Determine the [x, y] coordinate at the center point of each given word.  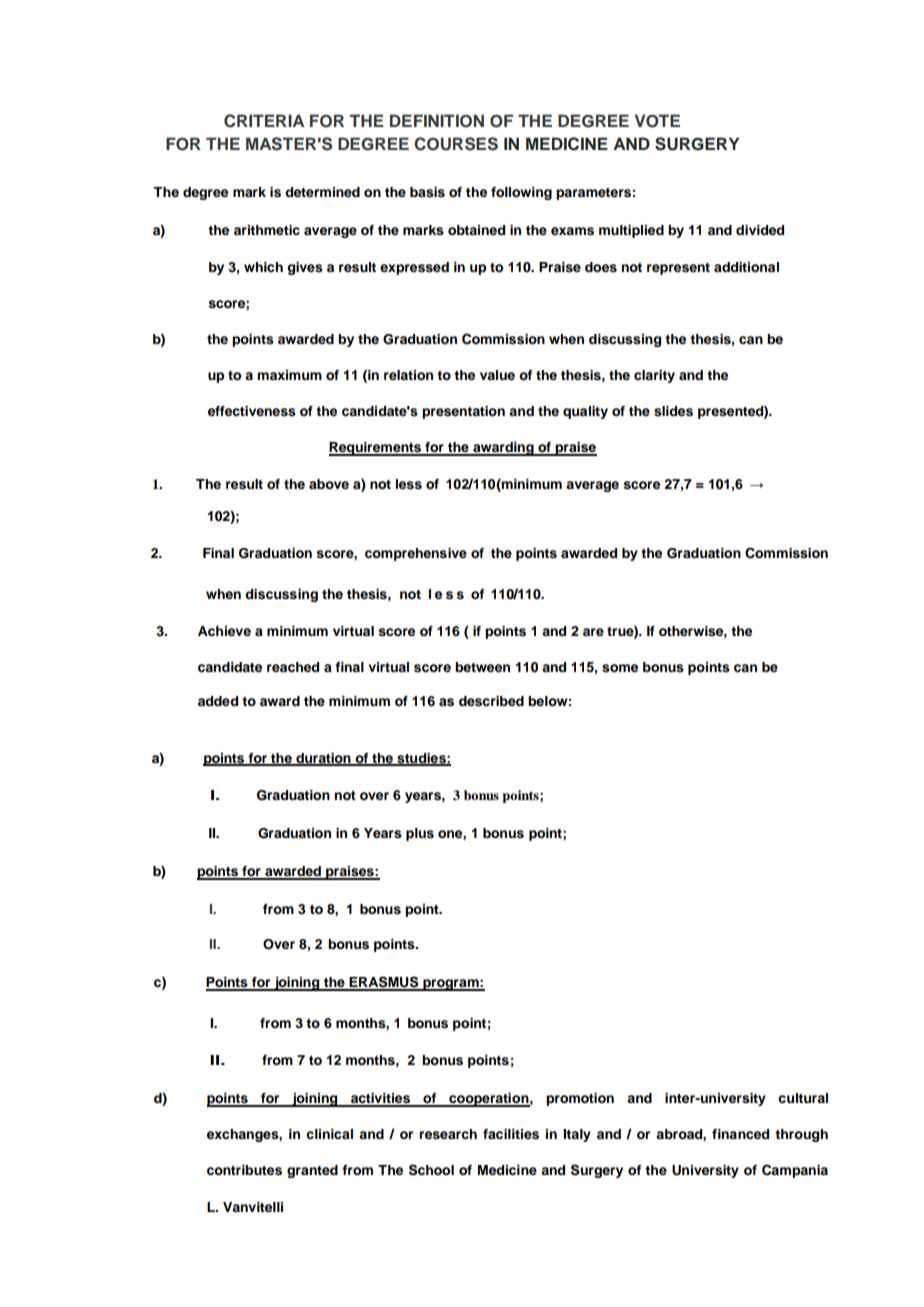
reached [293, 667]
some [620, 668]
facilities [511, 1134]
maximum [289, 375]
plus [420, 834]
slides [673, 411]
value [497, 375]
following [521, 193]
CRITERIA [264, 121]
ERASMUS [384, 983]
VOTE [657, 121]
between [482, 667]
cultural [803, 1098]
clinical [329, 1134]
